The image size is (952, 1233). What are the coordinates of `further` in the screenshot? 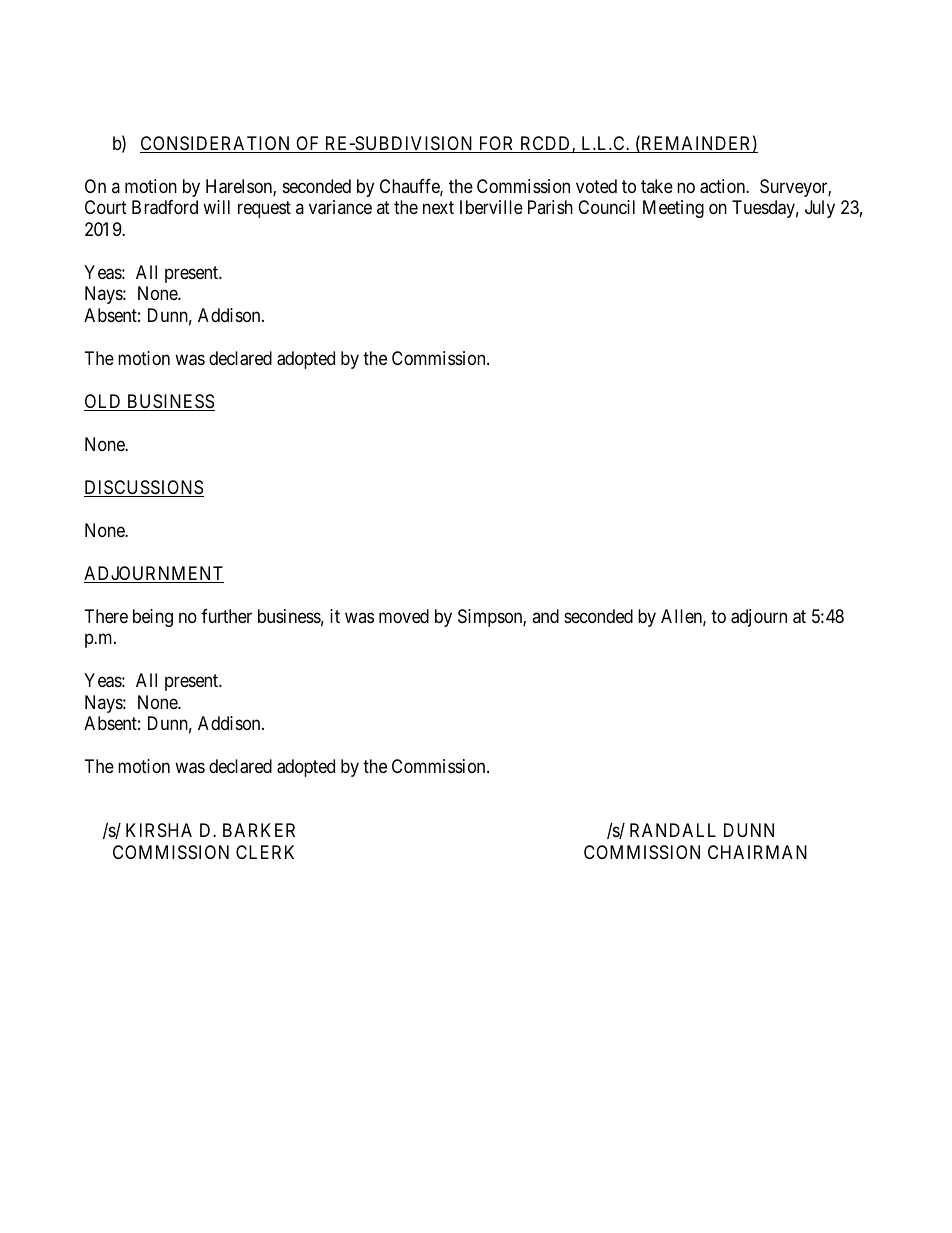 It's located at (226, 616).
